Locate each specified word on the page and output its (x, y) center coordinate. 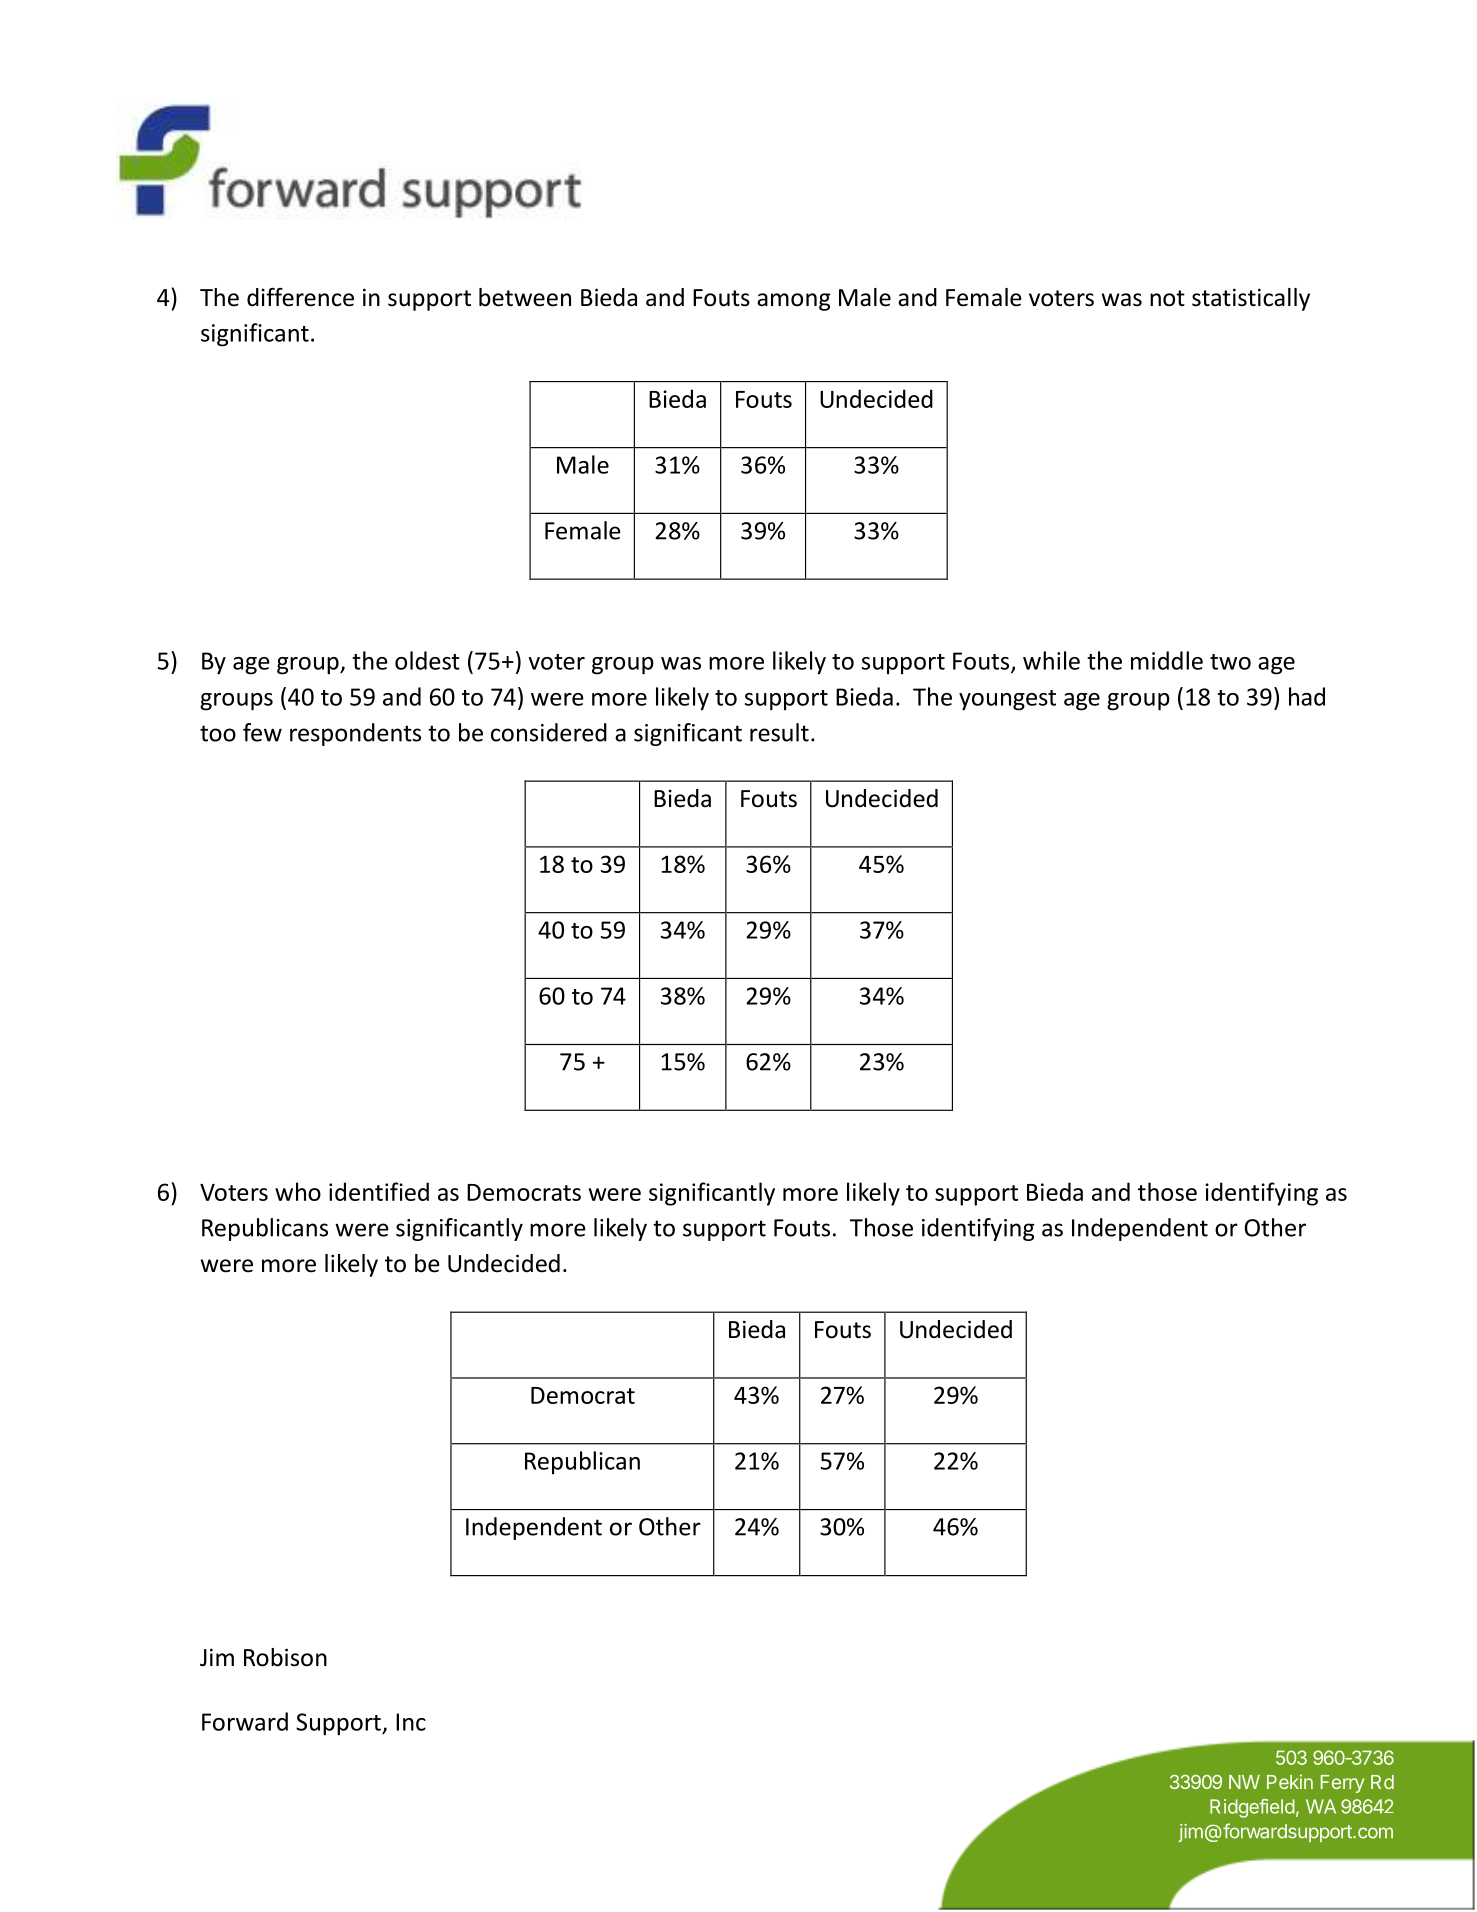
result (779, 732)
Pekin (1290, 1781)
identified (379, 1191)
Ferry (1342, 1784)
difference (300, 297)
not (1167, 298)
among (794, 302)
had (1307, 696)
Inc (411, 1722)
